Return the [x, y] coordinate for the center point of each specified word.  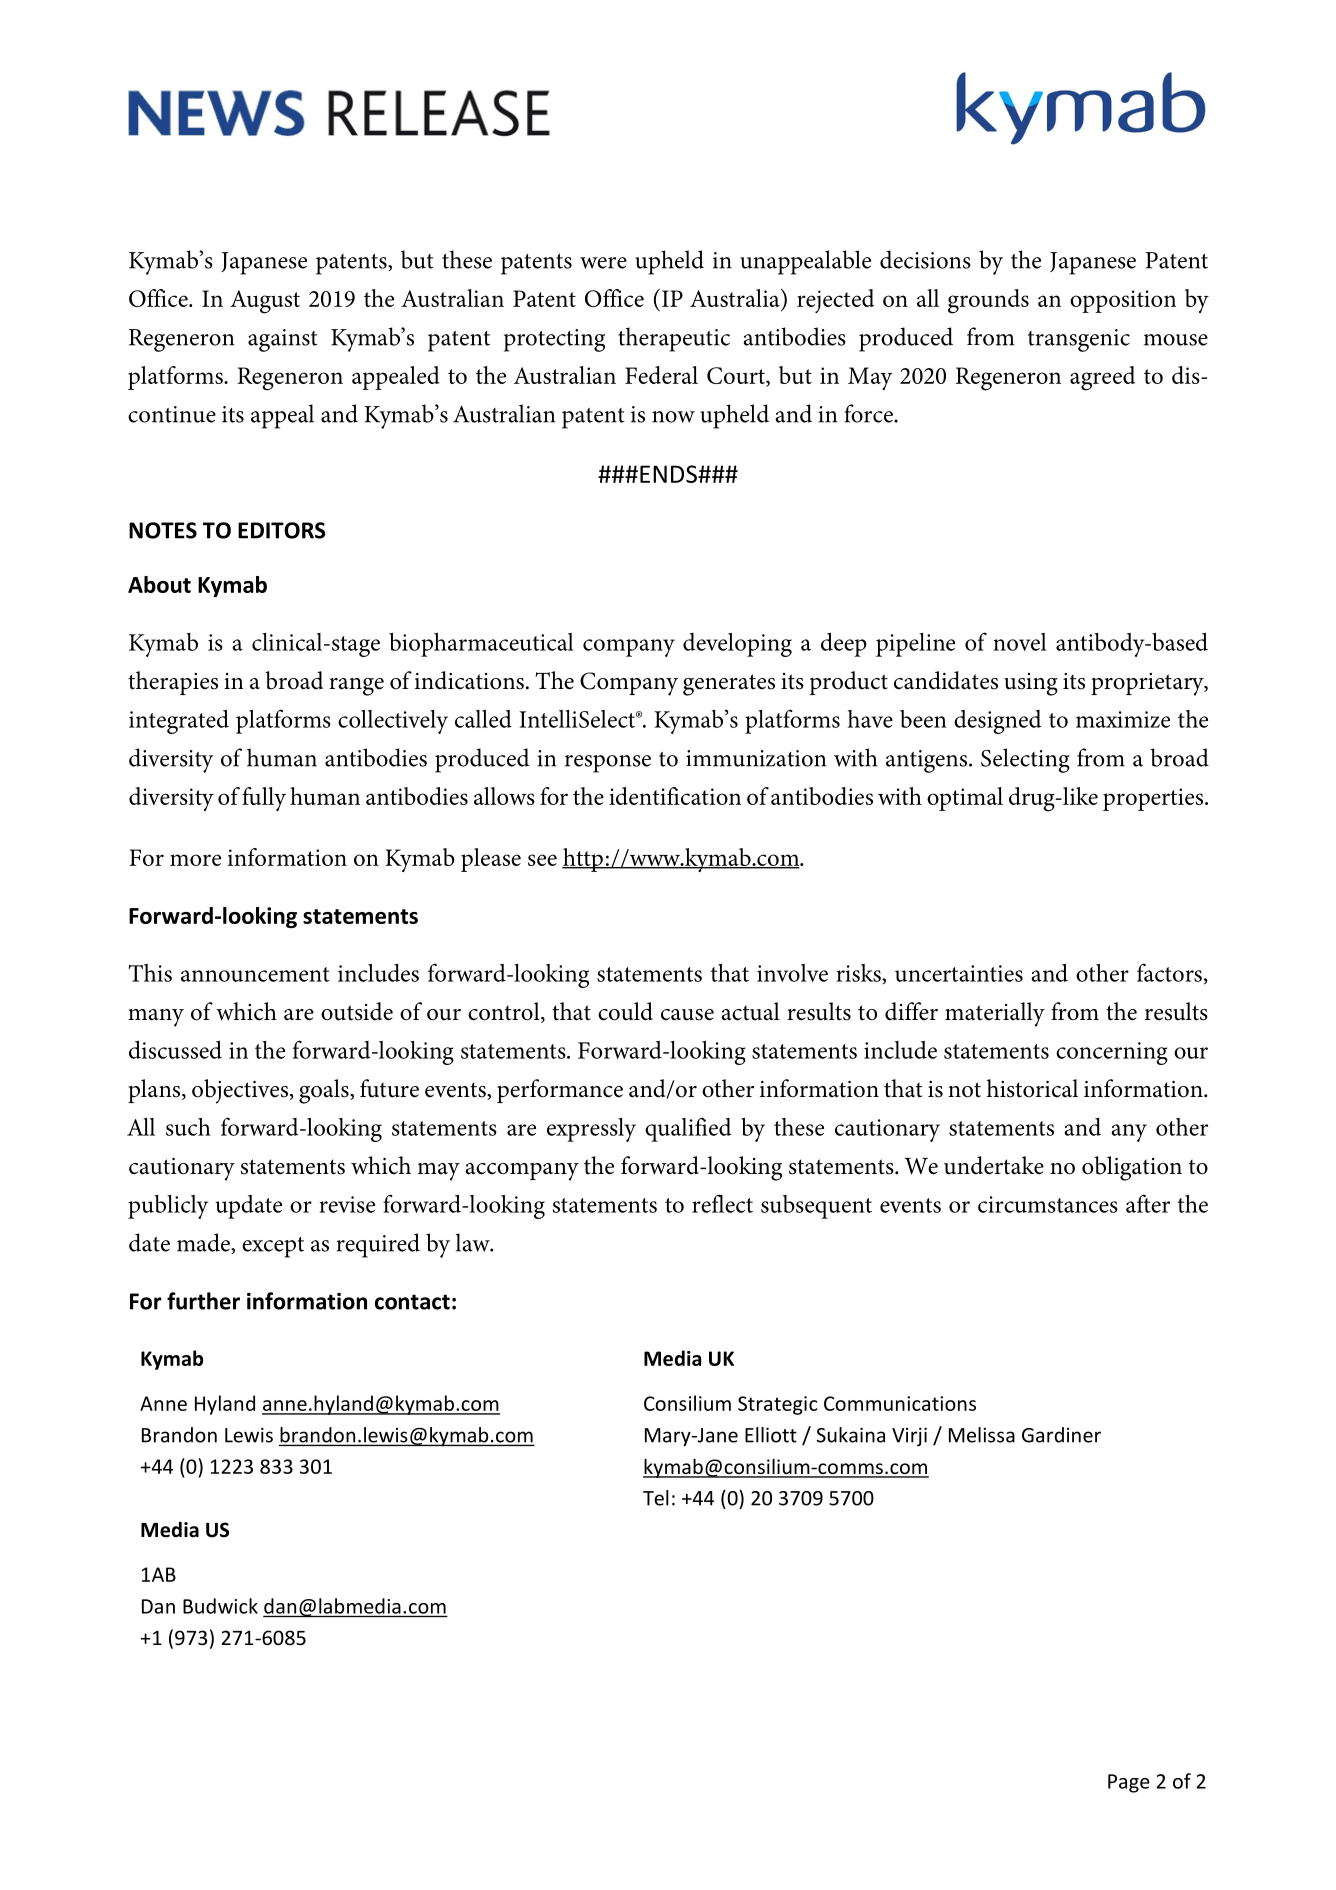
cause [687, 1015]
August [265, 302]
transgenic [1079, 340]
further [203, 1301]
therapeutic [674, 339]
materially [995, 1014]
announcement [255, 974]
